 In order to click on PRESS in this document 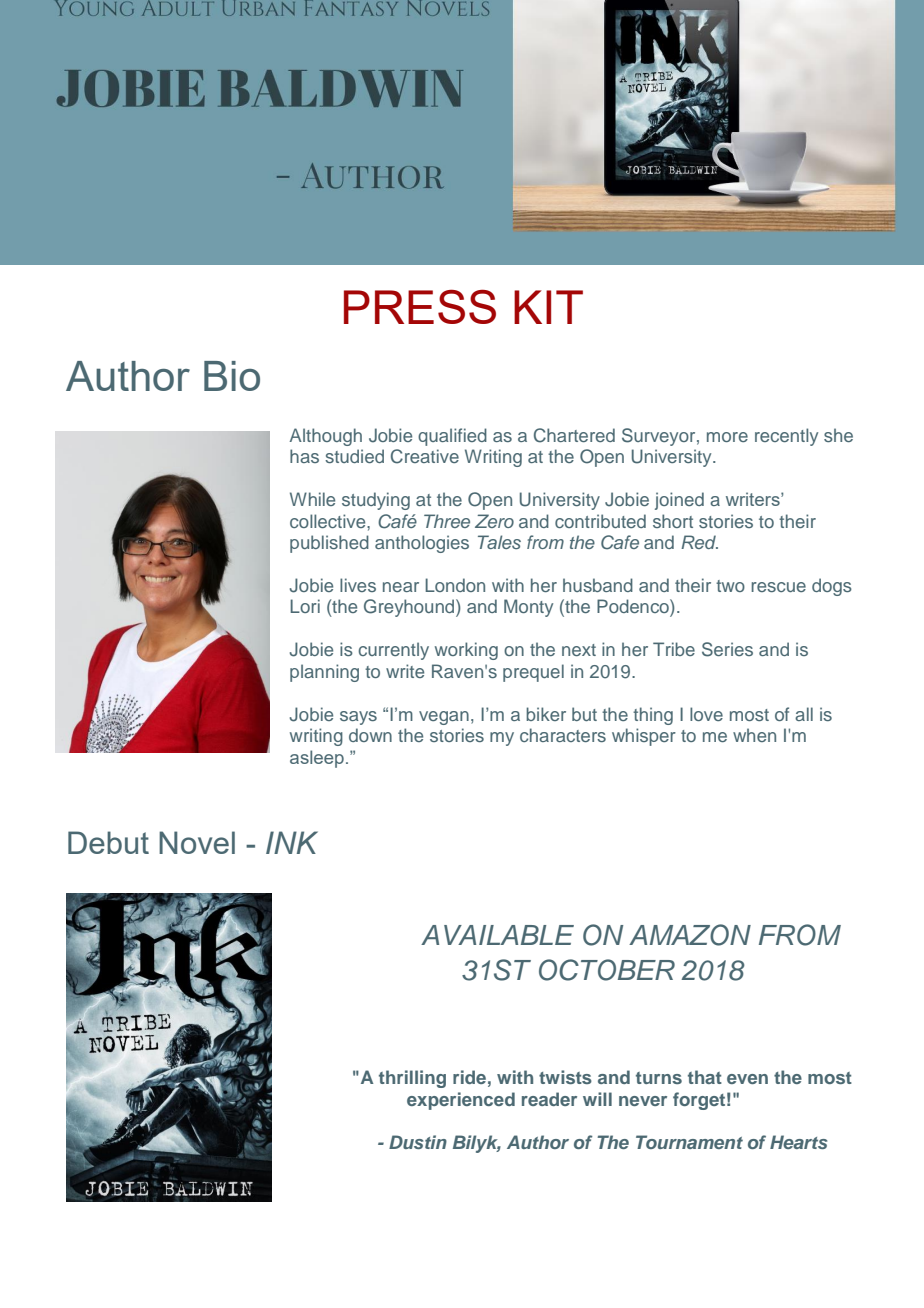, I will do `click(420, 306)`.
